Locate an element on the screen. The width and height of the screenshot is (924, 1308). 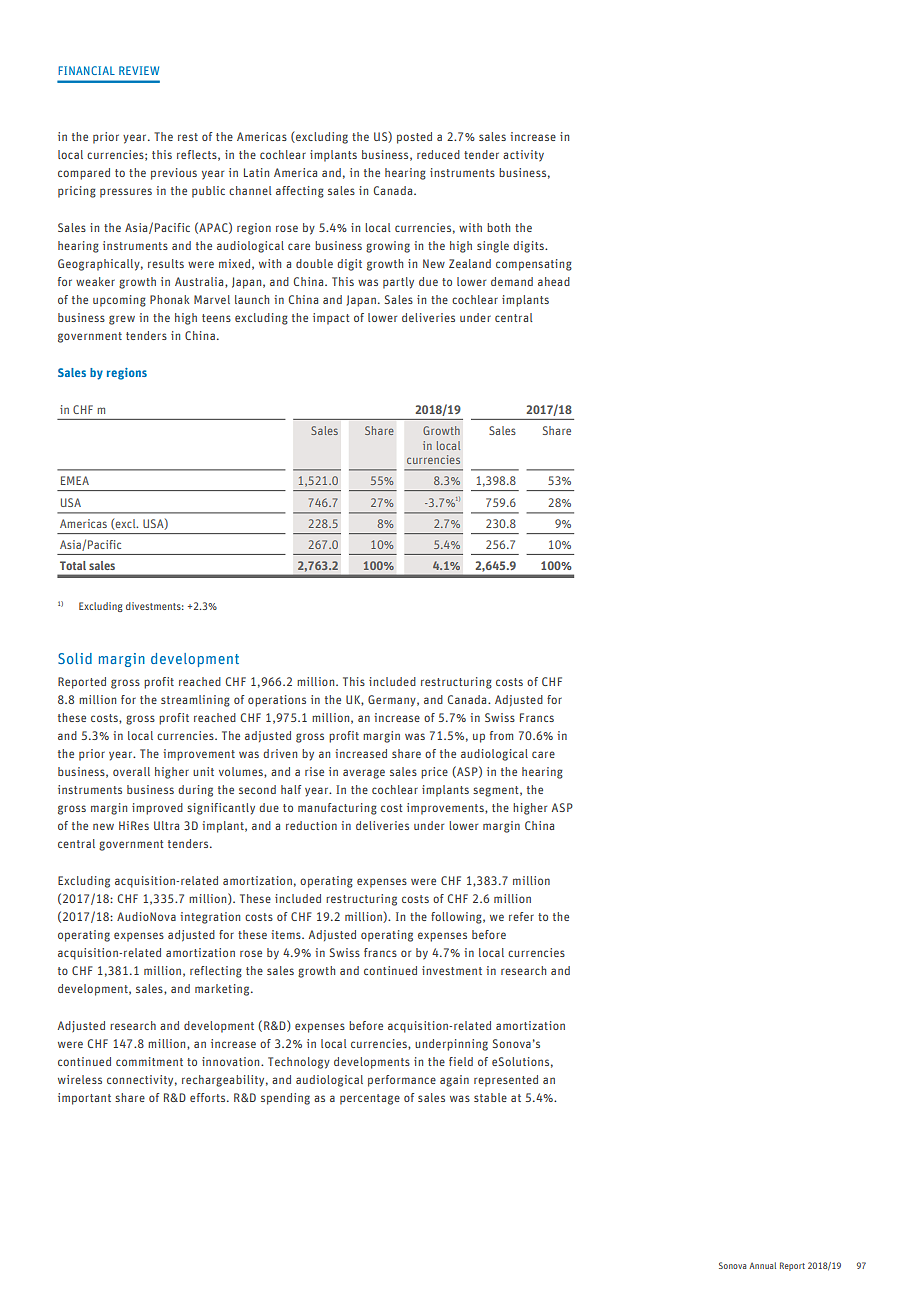
streamlining is located at coordinates (195, 701).
